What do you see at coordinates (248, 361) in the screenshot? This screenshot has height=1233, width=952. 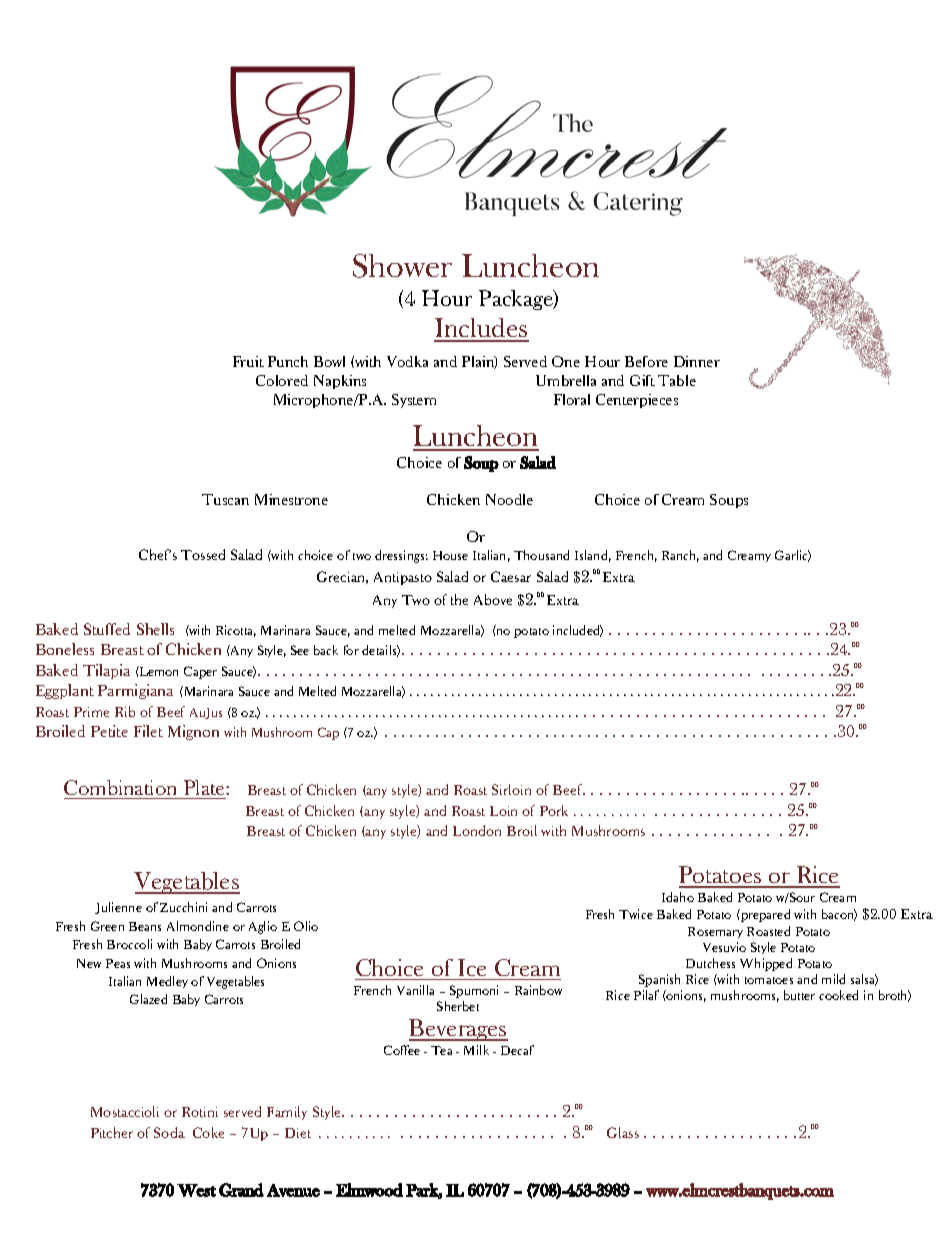 I see `Fruit` at bounding box center [248, 361].
